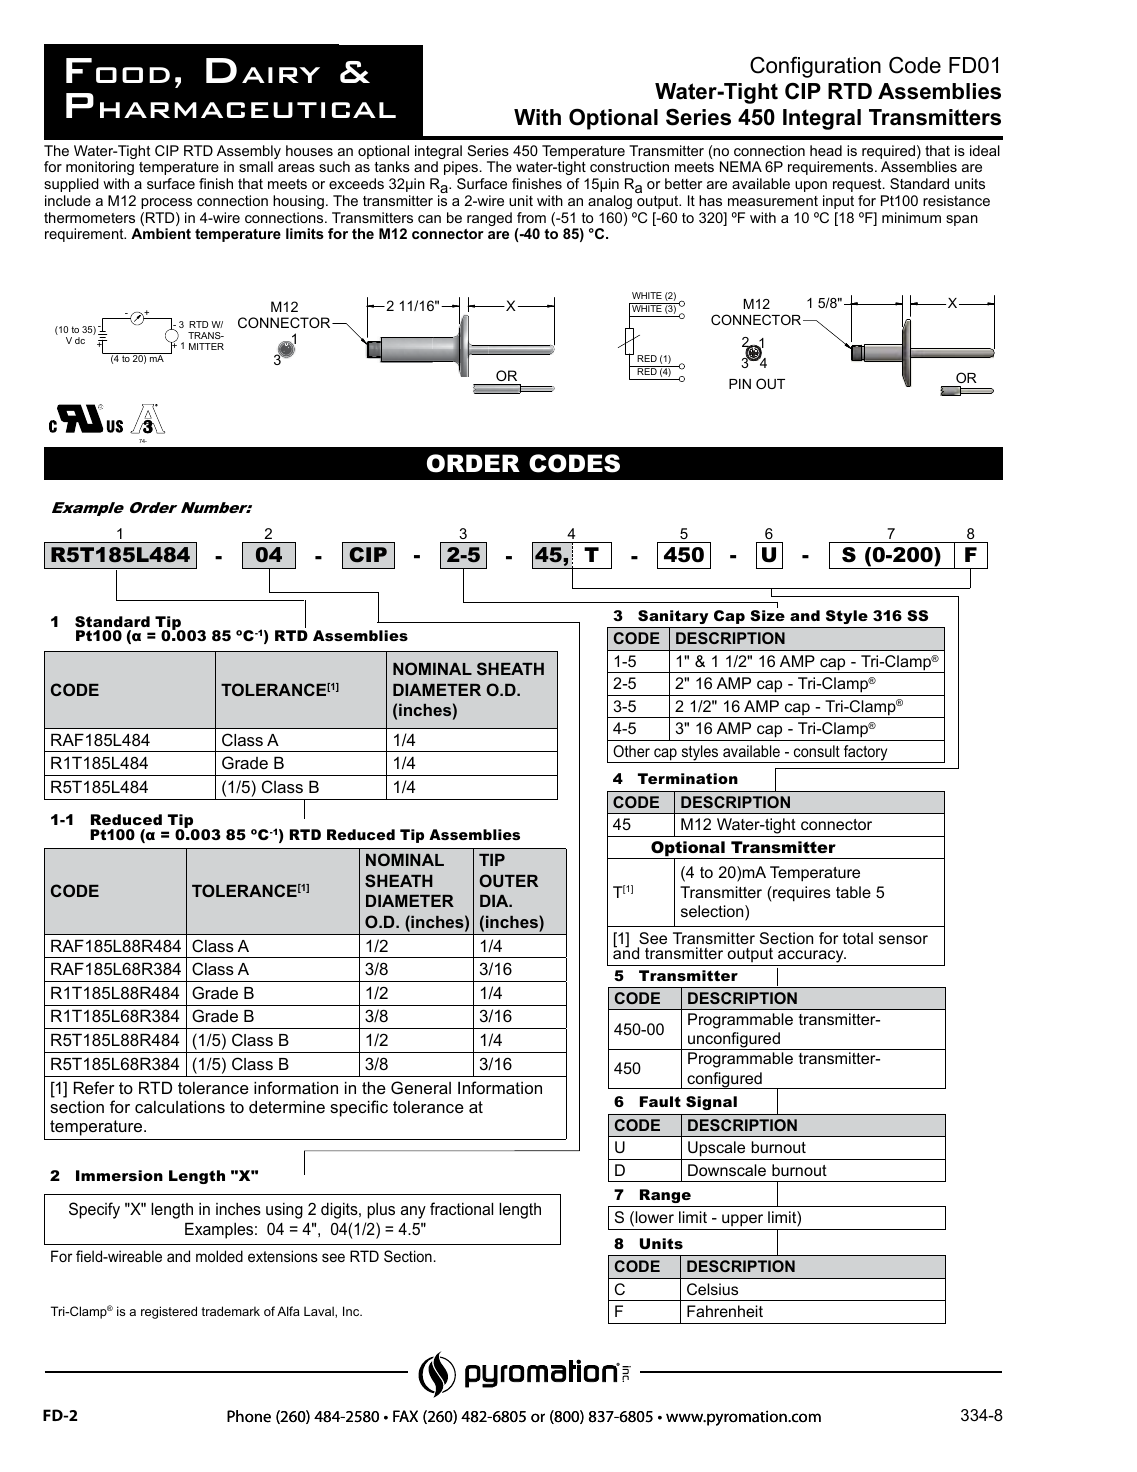  I want to click on molded, so click(219, 1256).
